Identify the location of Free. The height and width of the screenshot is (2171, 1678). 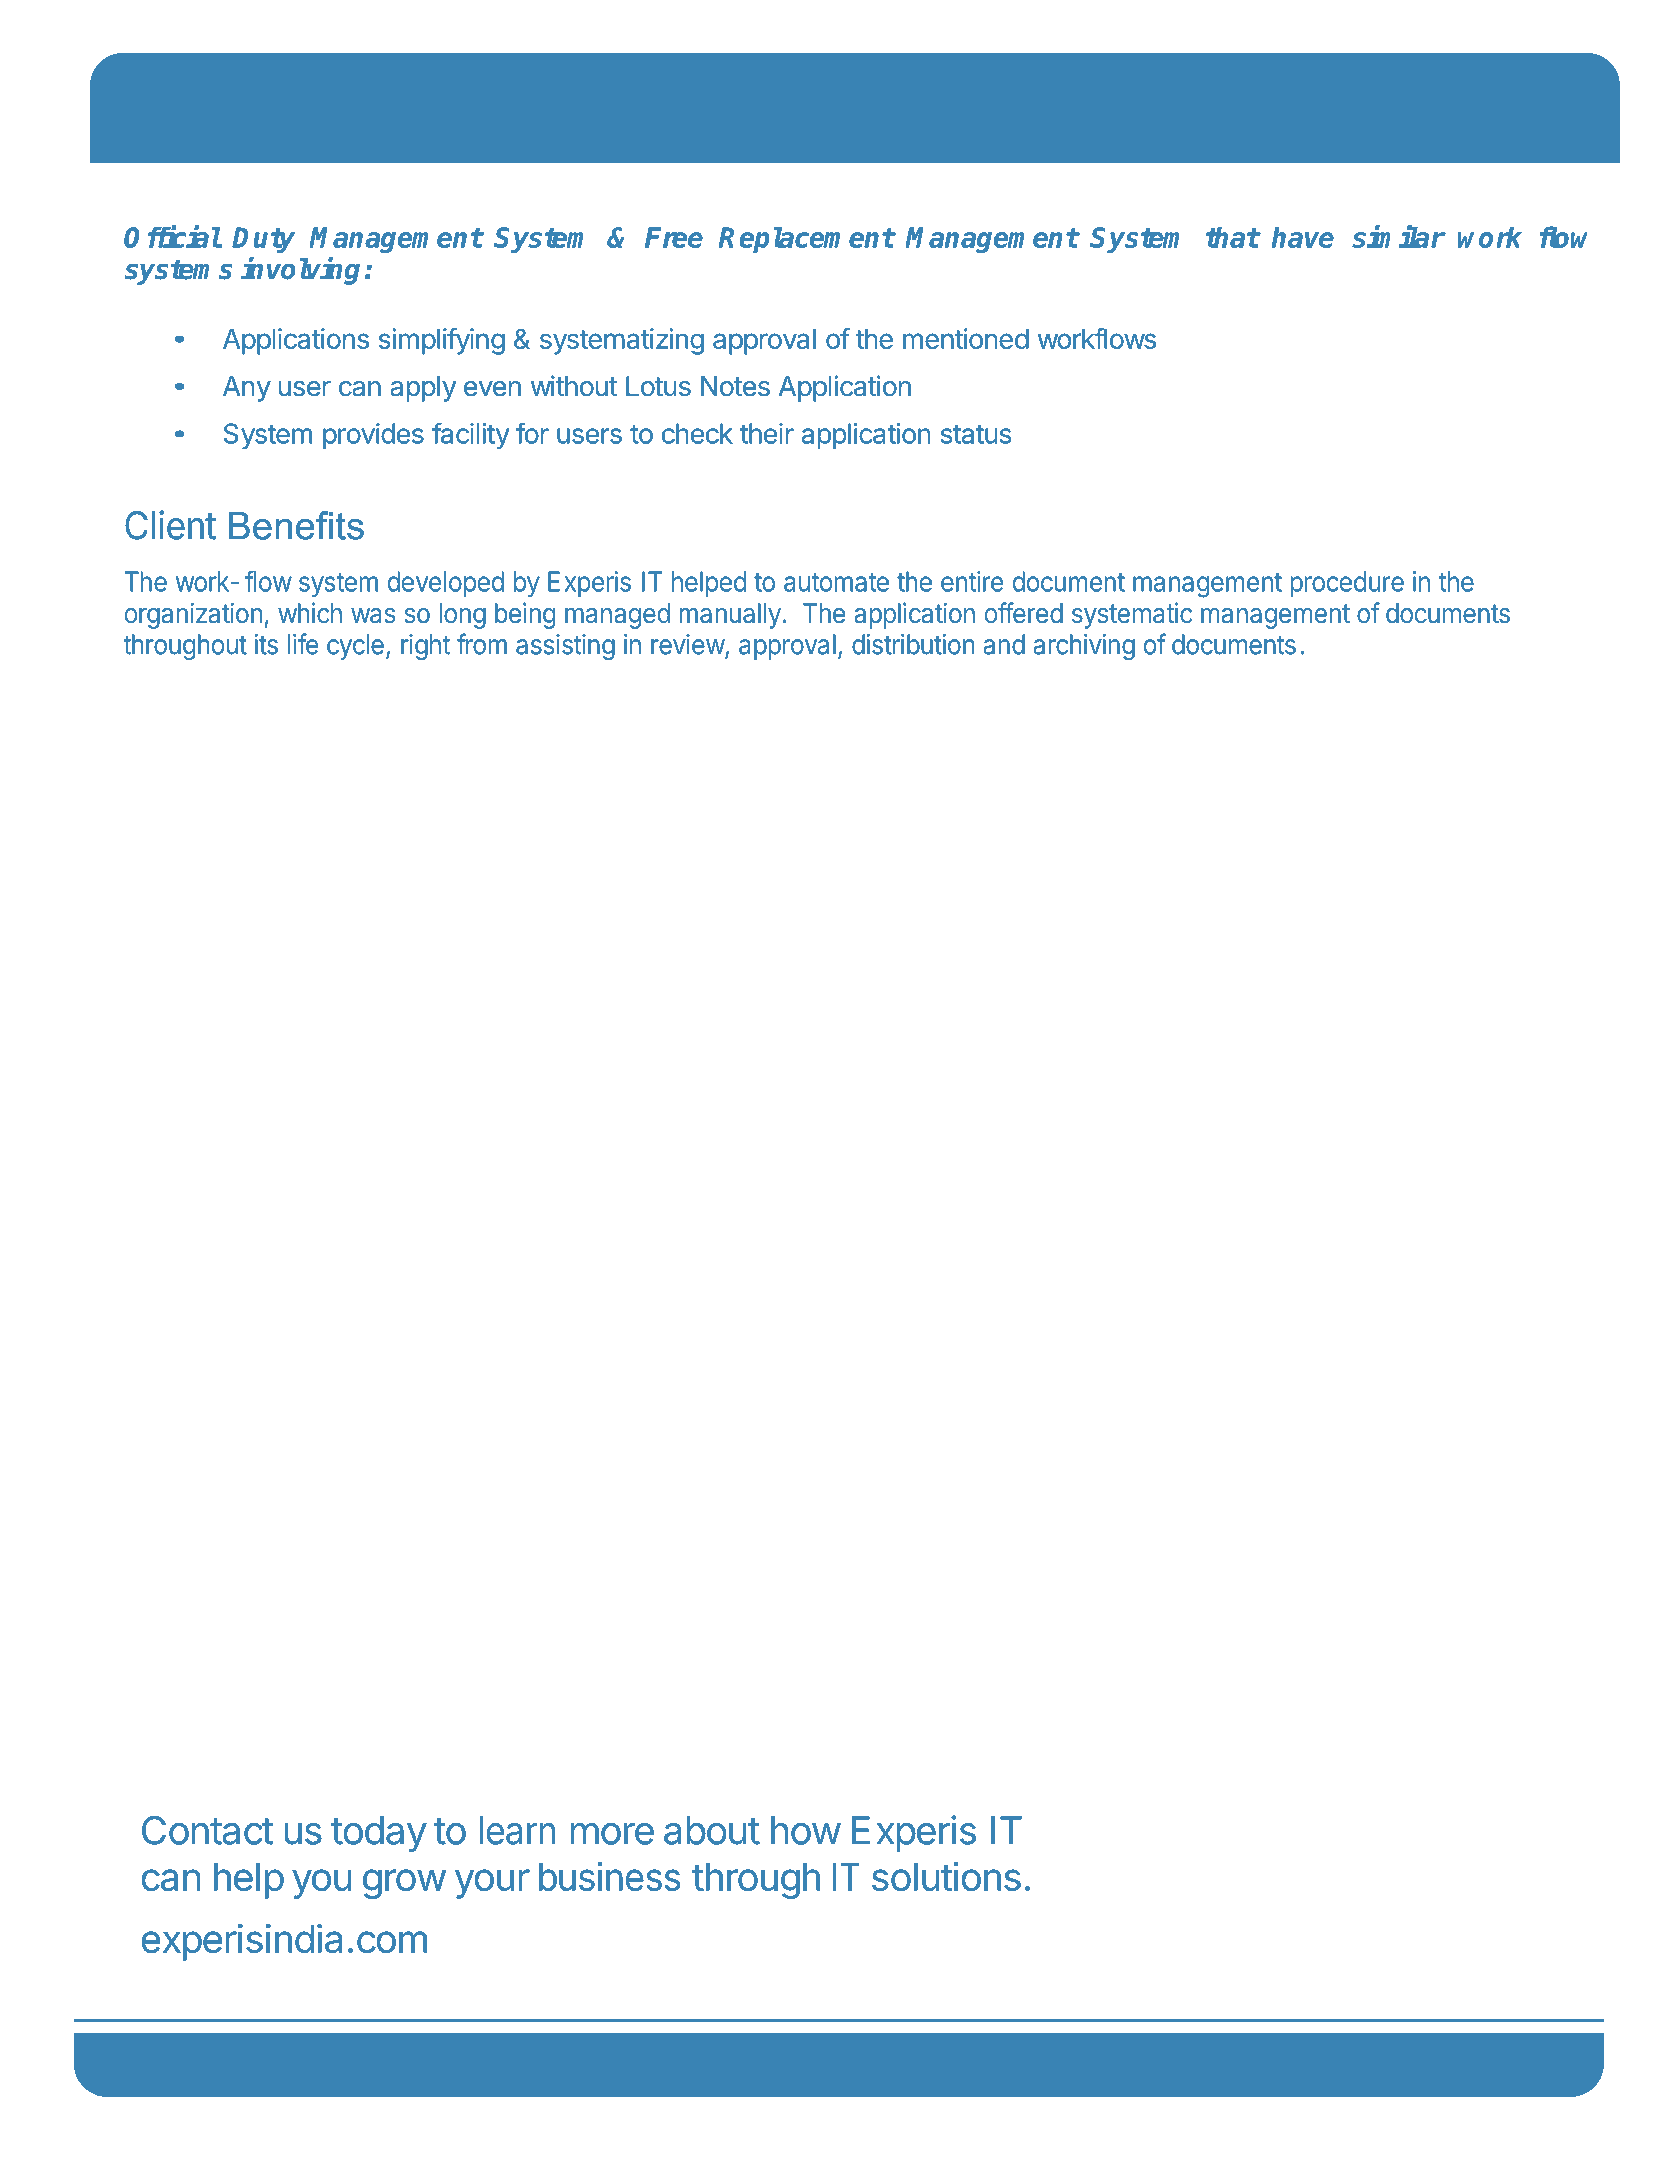
(674, 237).
